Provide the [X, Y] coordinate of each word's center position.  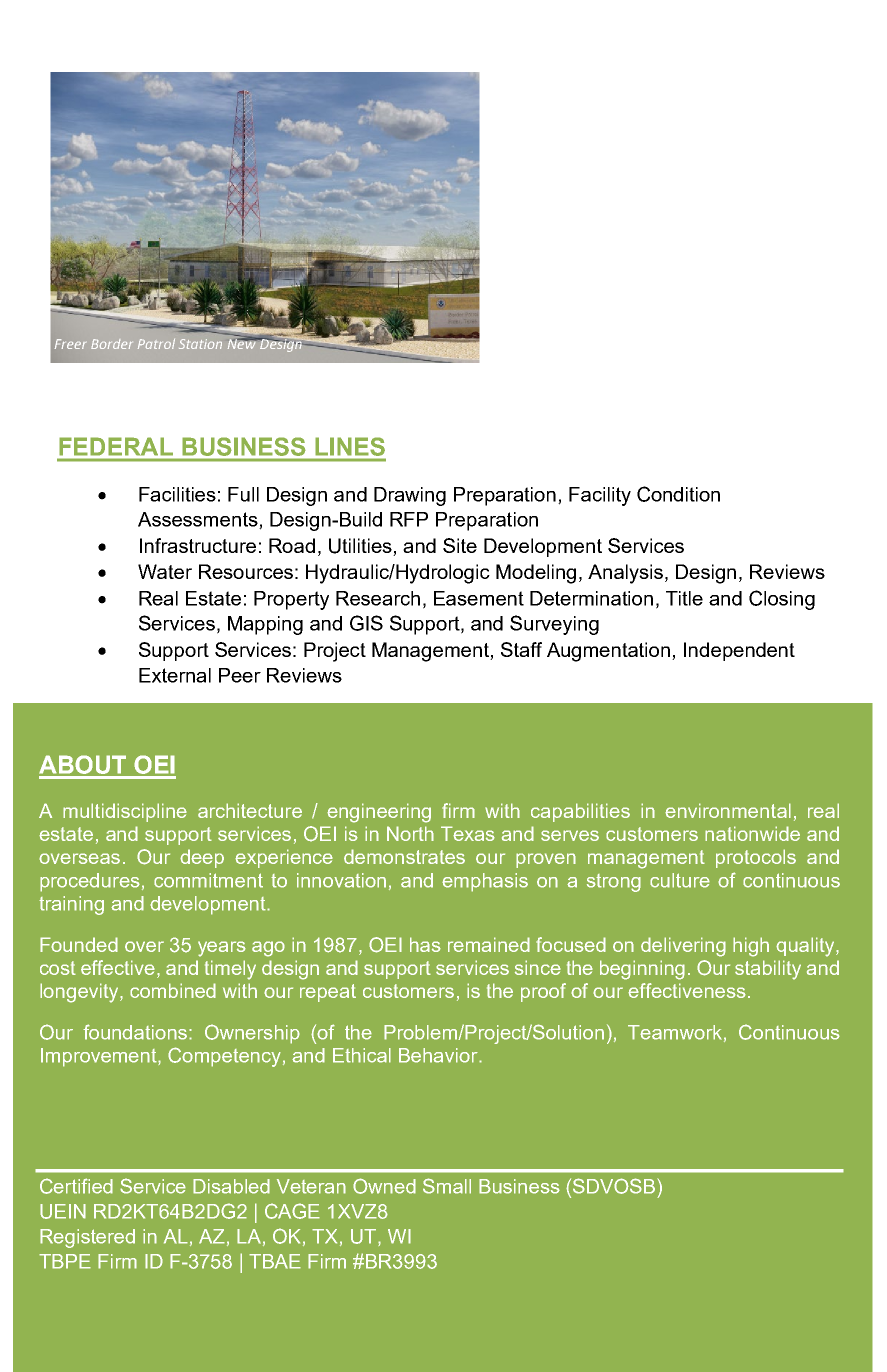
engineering [379, 813]
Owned [384, 1186]
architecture [250, 810]
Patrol [156, 344]
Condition [678, 494]
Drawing [410, 496]
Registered [87, 1238]
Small [447, 1186]
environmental [728, 810]
